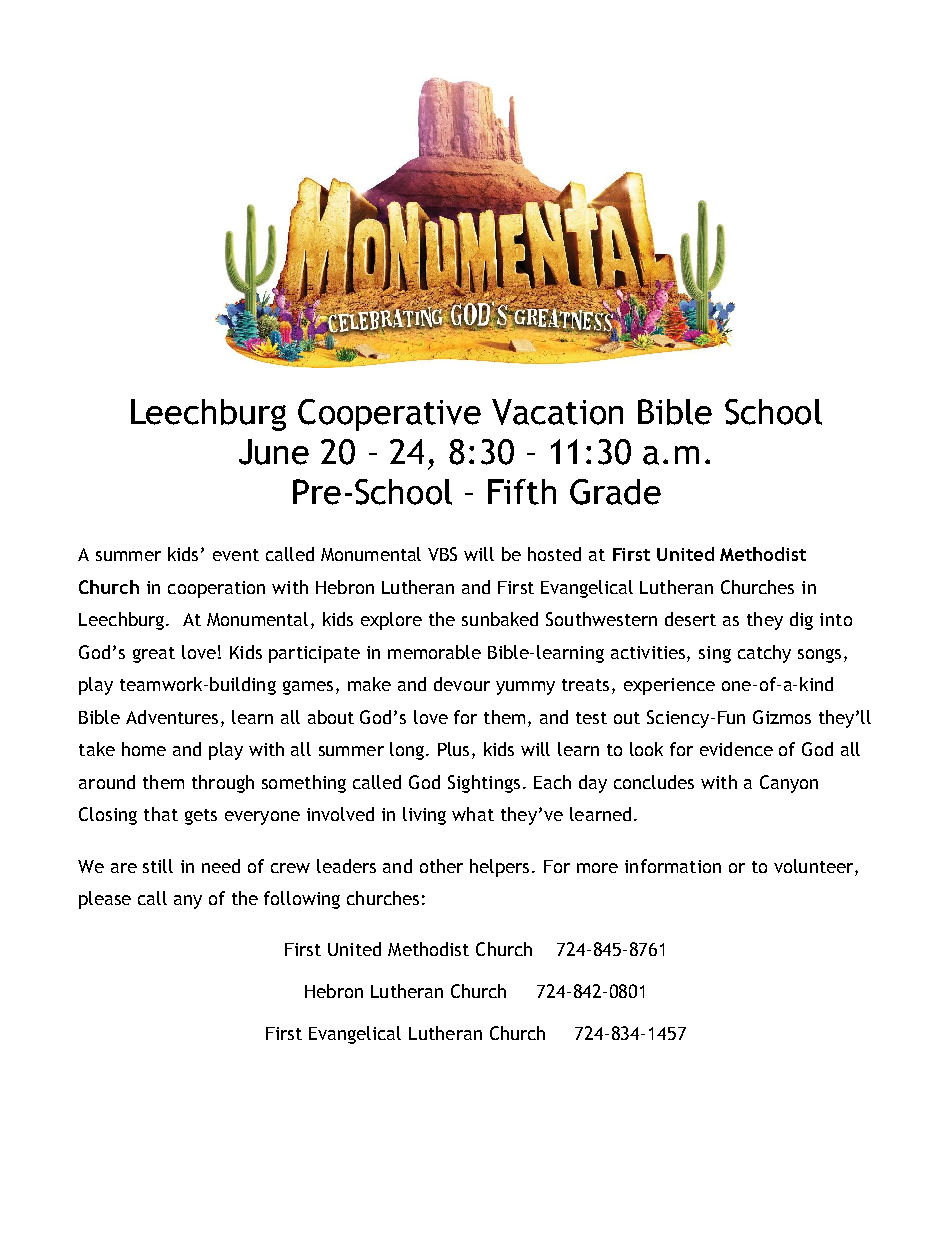 This screenshot has width=952, height=1233. Describe the element at coordinates (389, 415) in the screenshot. I see `Cooperative` at that location.
